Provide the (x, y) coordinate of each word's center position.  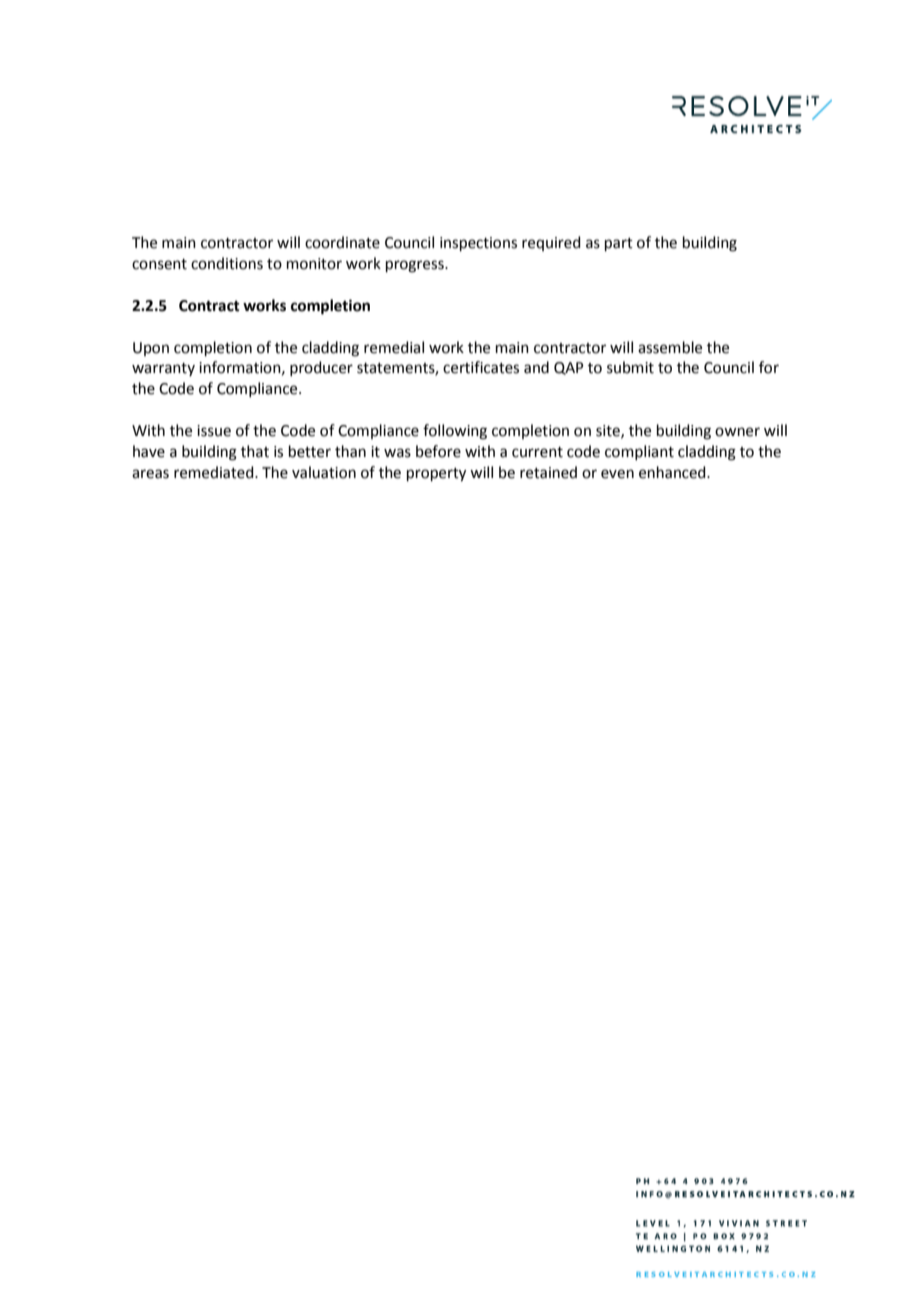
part (619, 244)
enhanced (673, 472)
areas (150, 474)
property (436, 475)
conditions (227, 263)
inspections (478, 244)
